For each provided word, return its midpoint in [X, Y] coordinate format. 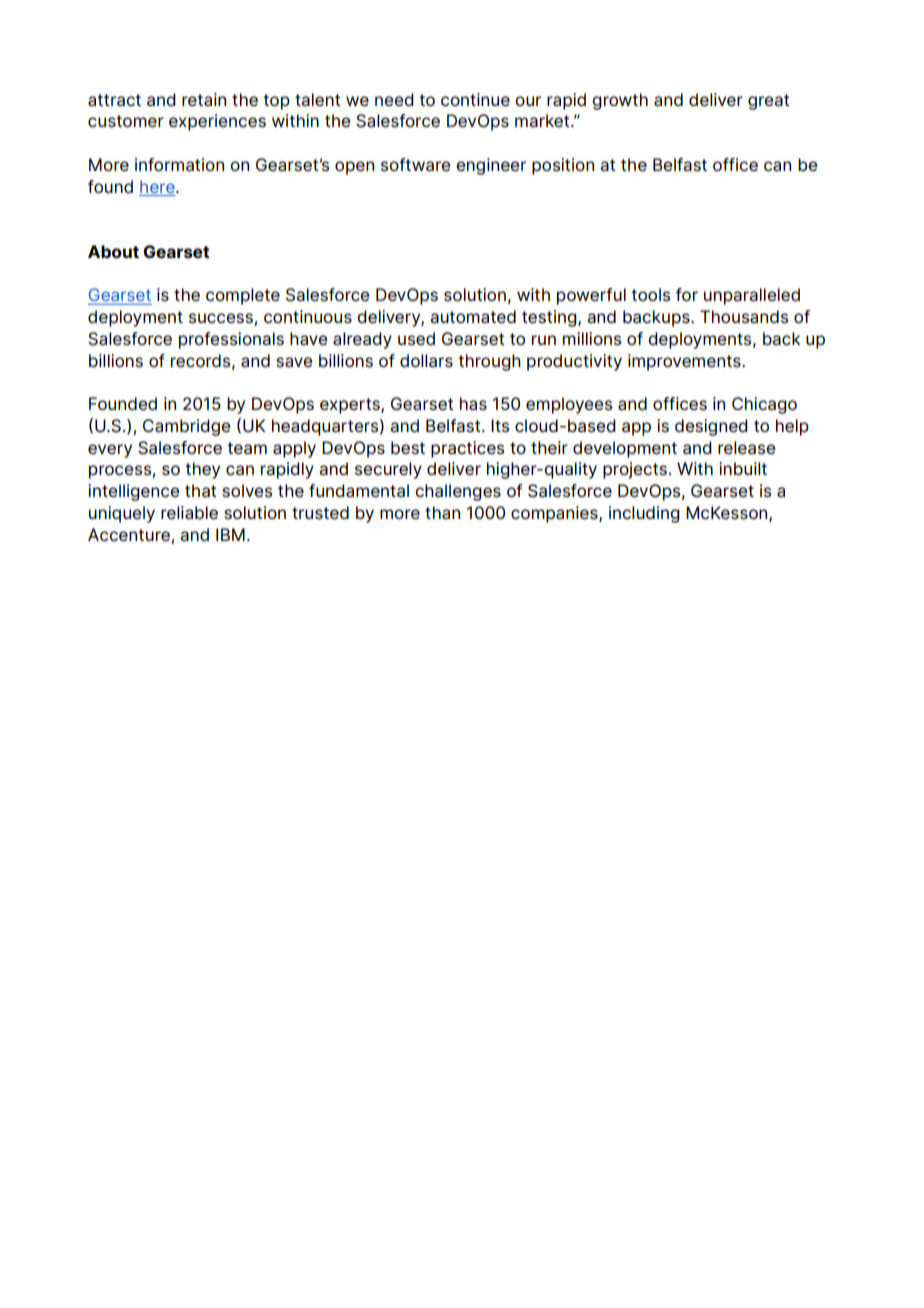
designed [711, 427]
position [563, 166]
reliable [189, 513]
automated [473, 317]
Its [500, 426]
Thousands [744, 317]
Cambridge [186, 427]
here [158, 186]
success [222, 319]
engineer [491, 166]
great [769, 102]
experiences [217, 122]
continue [475, 100]
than [442, 513]
